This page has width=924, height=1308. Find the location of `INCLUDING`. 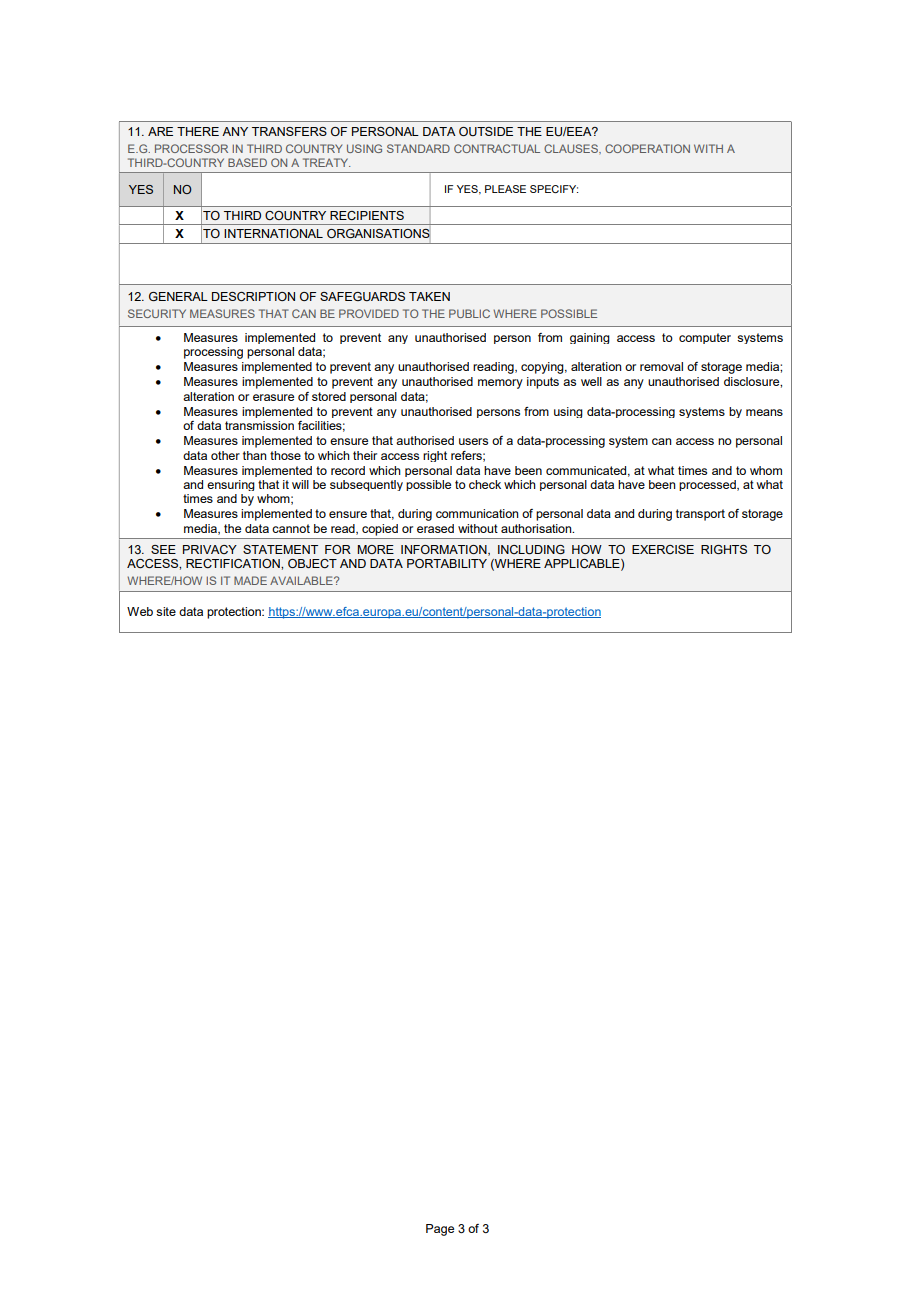

INCLUDING is located at coordinates (531, 549).
